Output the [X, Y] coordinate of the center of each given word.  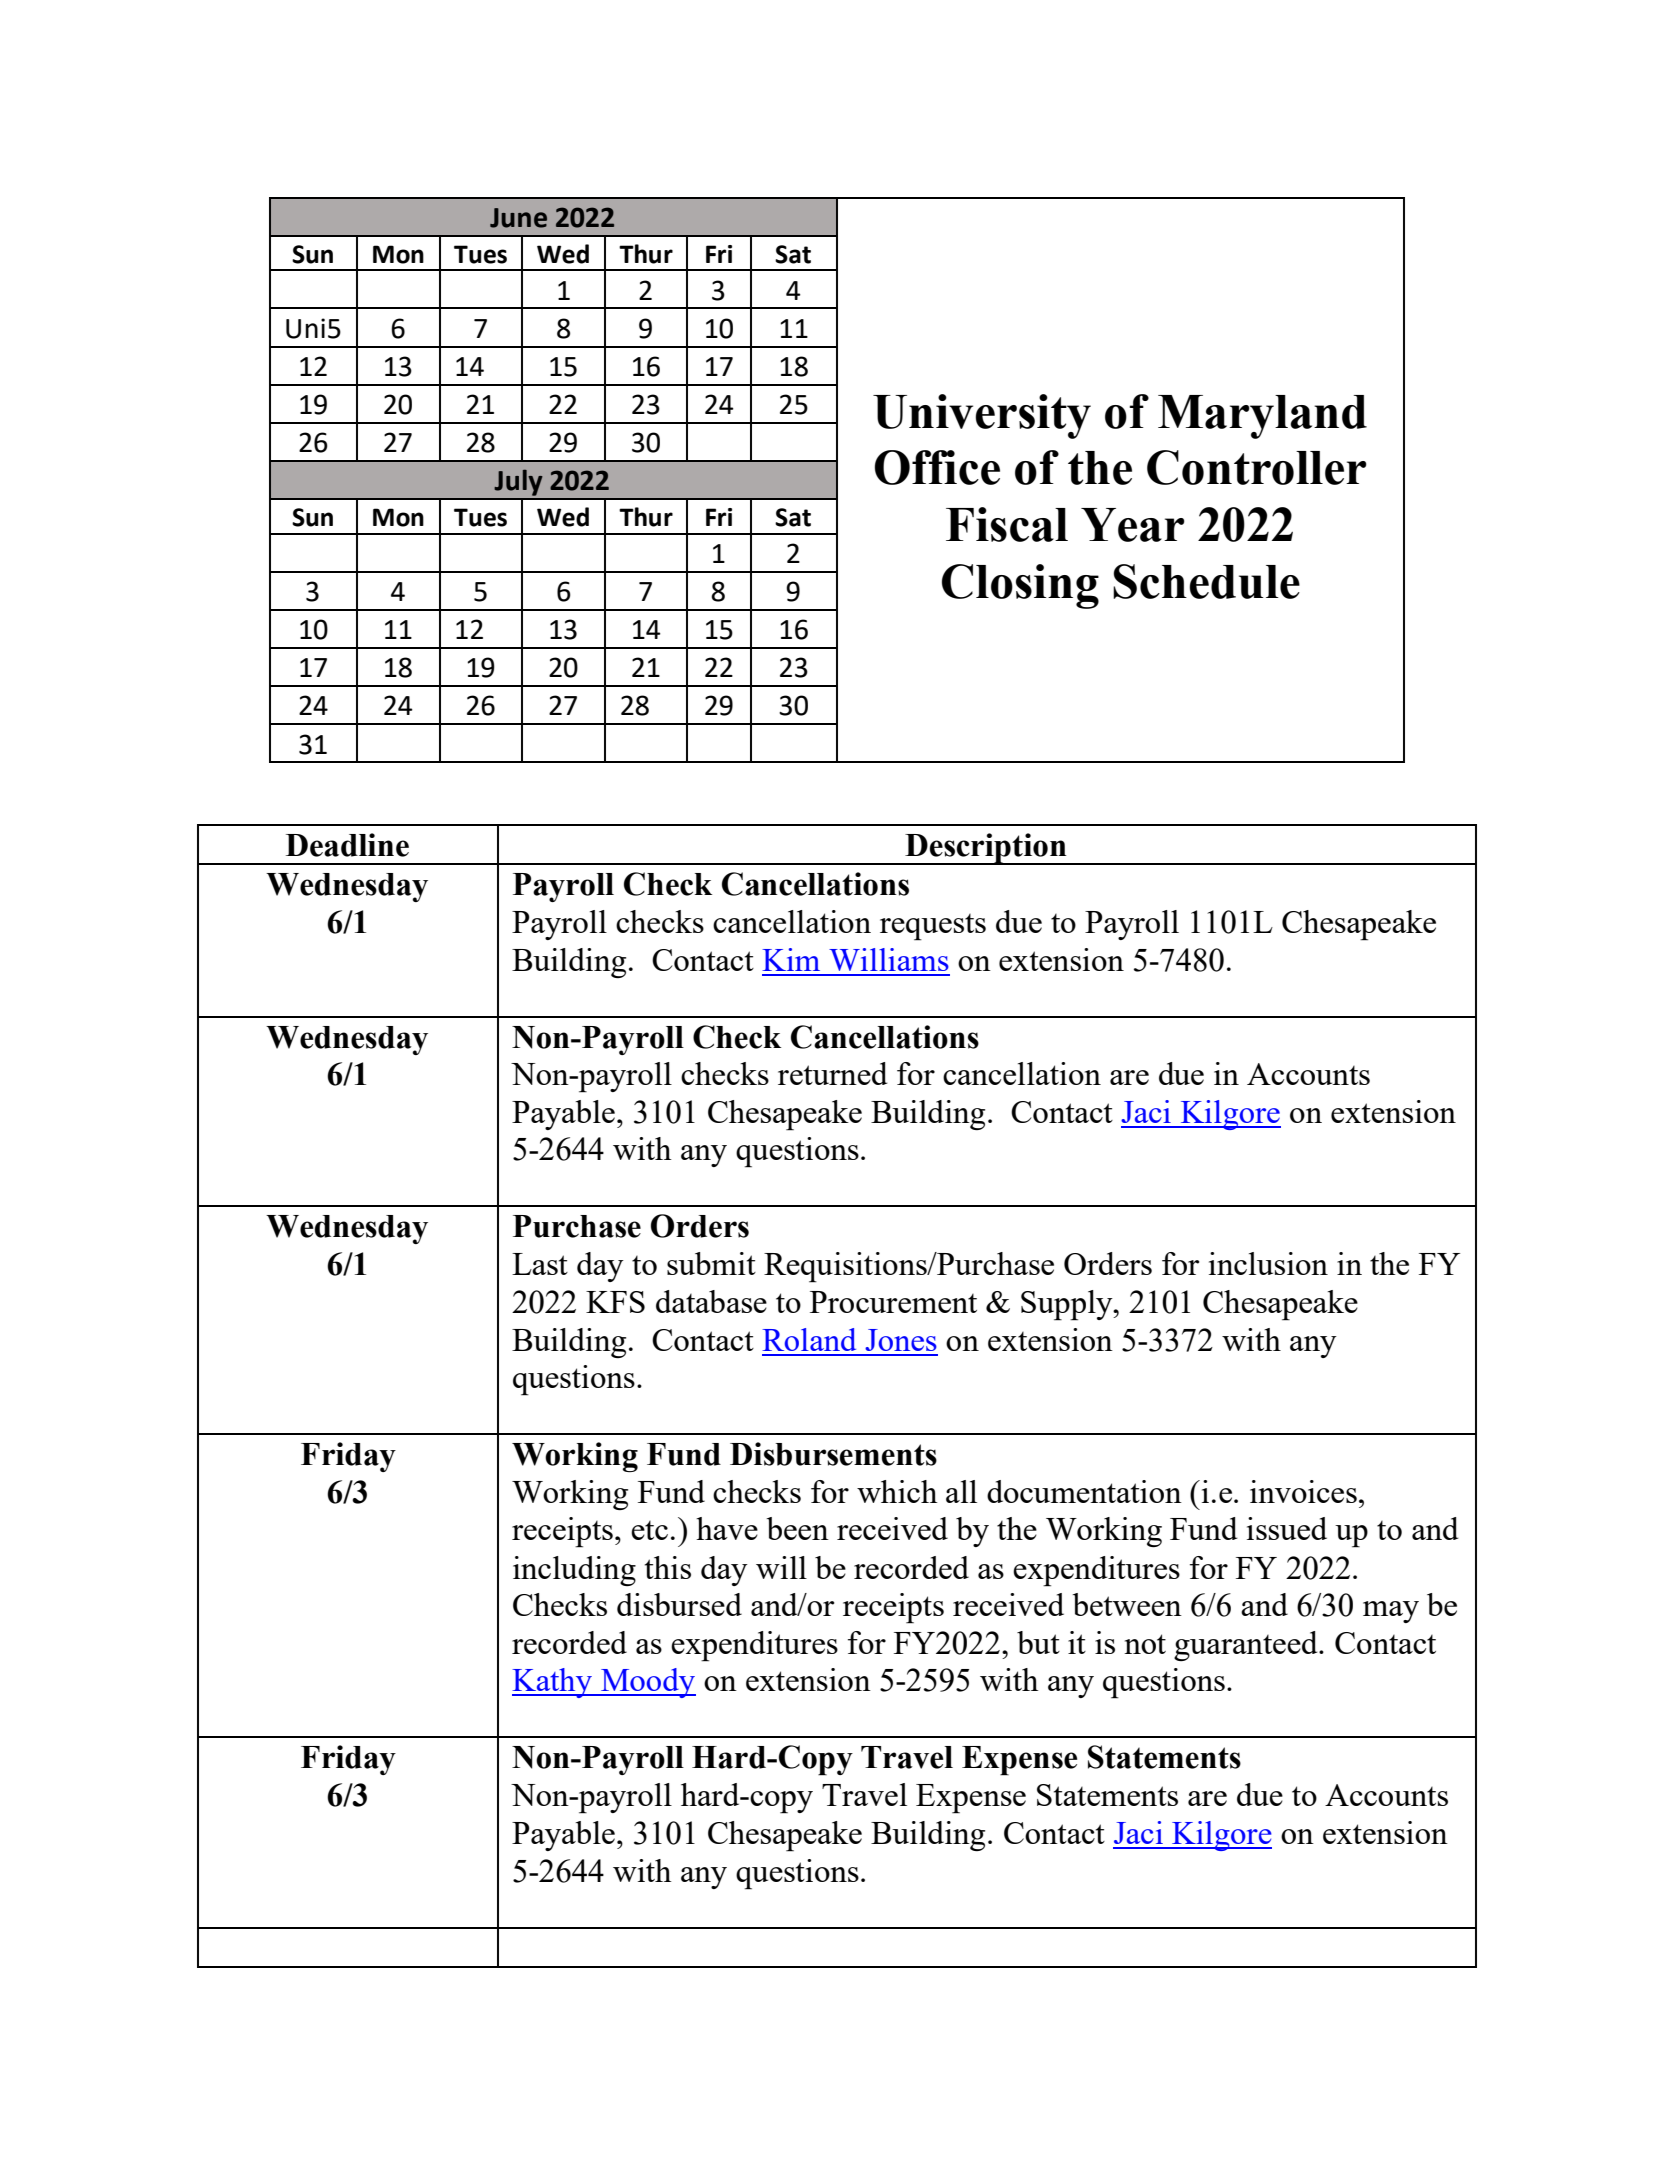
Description [986, 849]
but [1038, 1642]
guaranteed [1247, 1646]
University [982, 416]
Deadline [347, 845]
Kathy [553, 1683]
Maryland [1262, 417]
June [518, 218]
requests [933, 927]
